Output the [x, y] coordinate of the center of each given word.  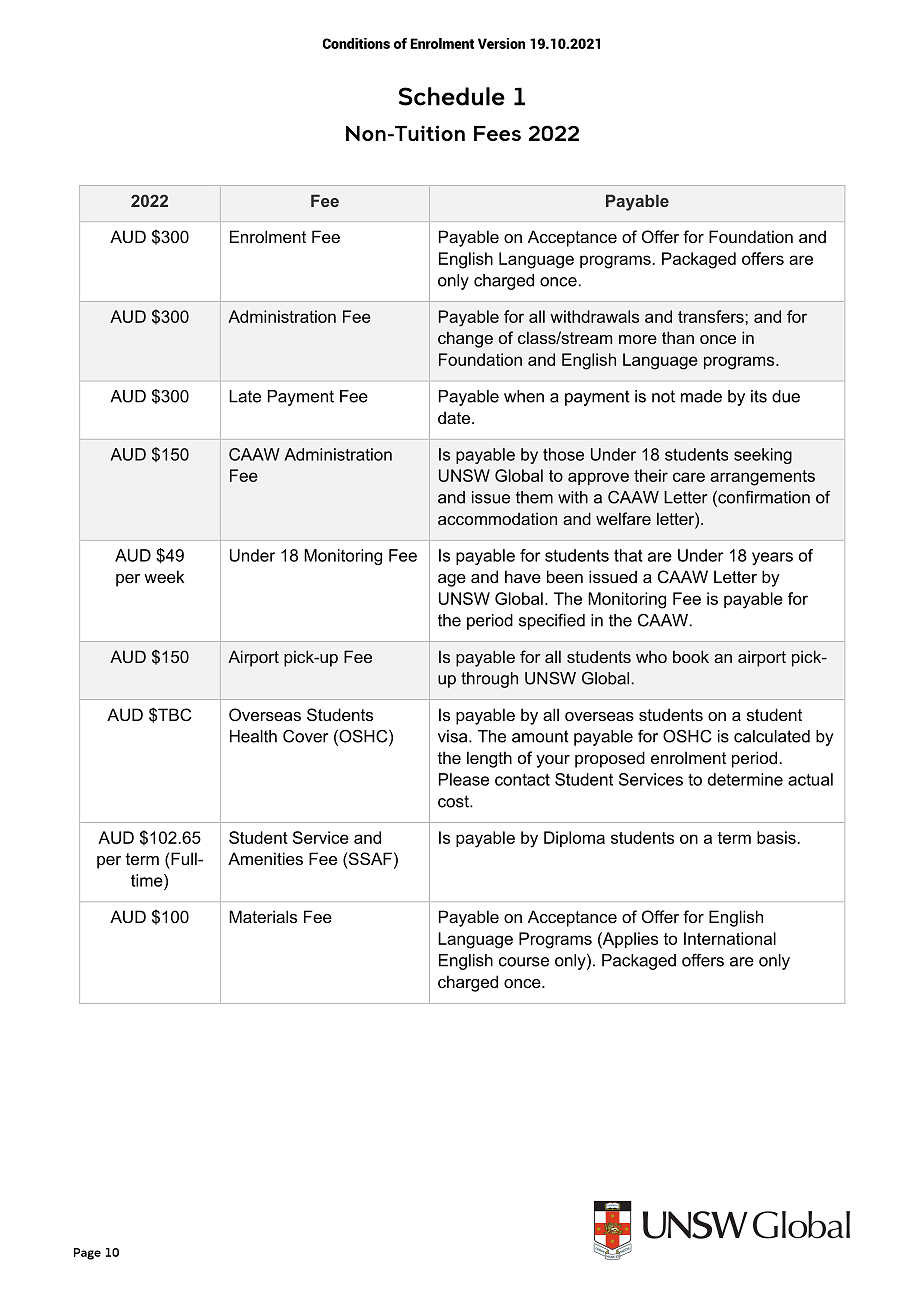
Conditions [356, 43]
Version [501, 43]
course [524, 962]
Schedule [451, 96]
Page [87, 1254]
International [730, 938]
